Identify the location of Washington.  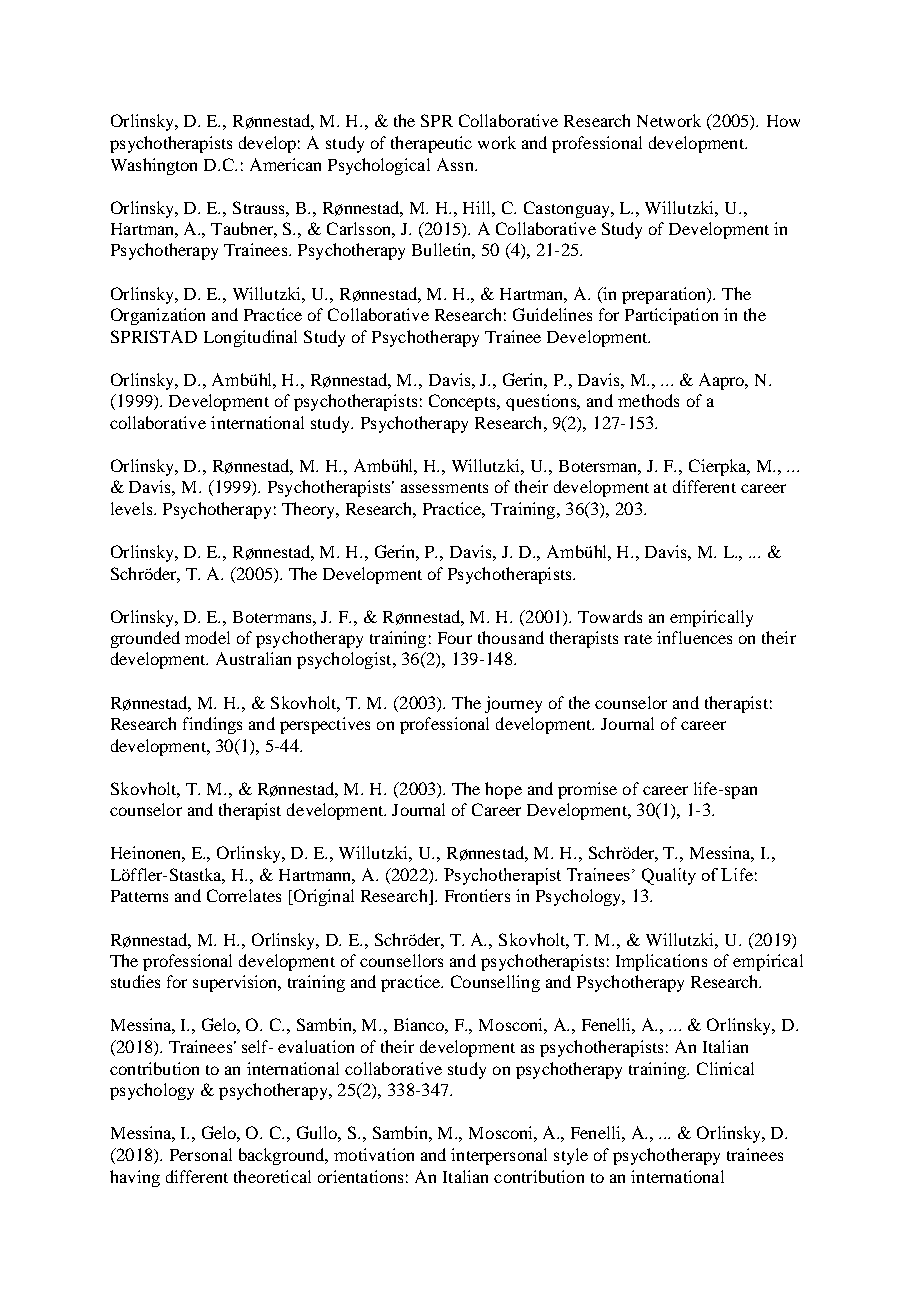
(154, 166).
